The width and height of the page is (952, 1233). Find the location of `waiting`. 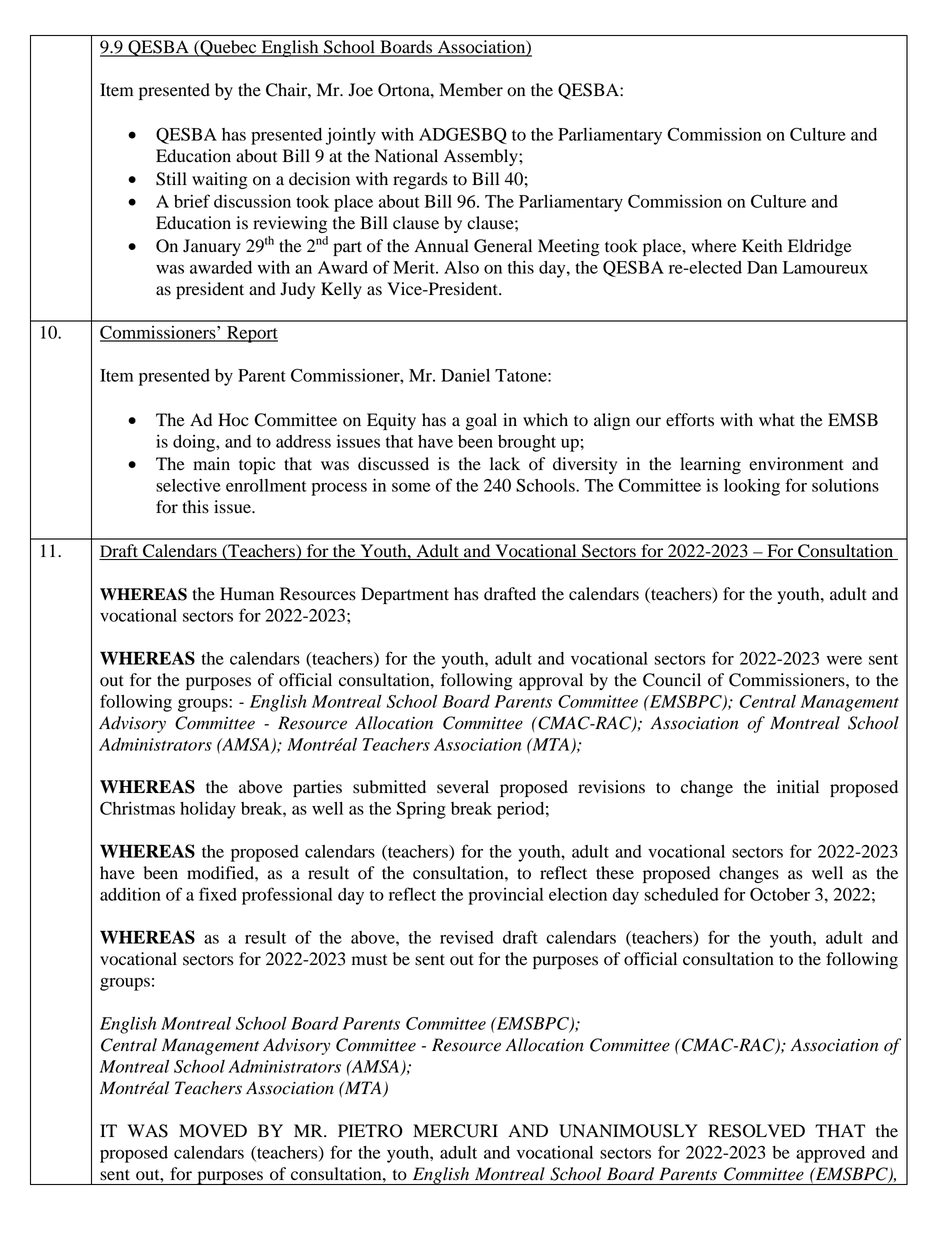

waiting is located at coordinates (220, 180).
